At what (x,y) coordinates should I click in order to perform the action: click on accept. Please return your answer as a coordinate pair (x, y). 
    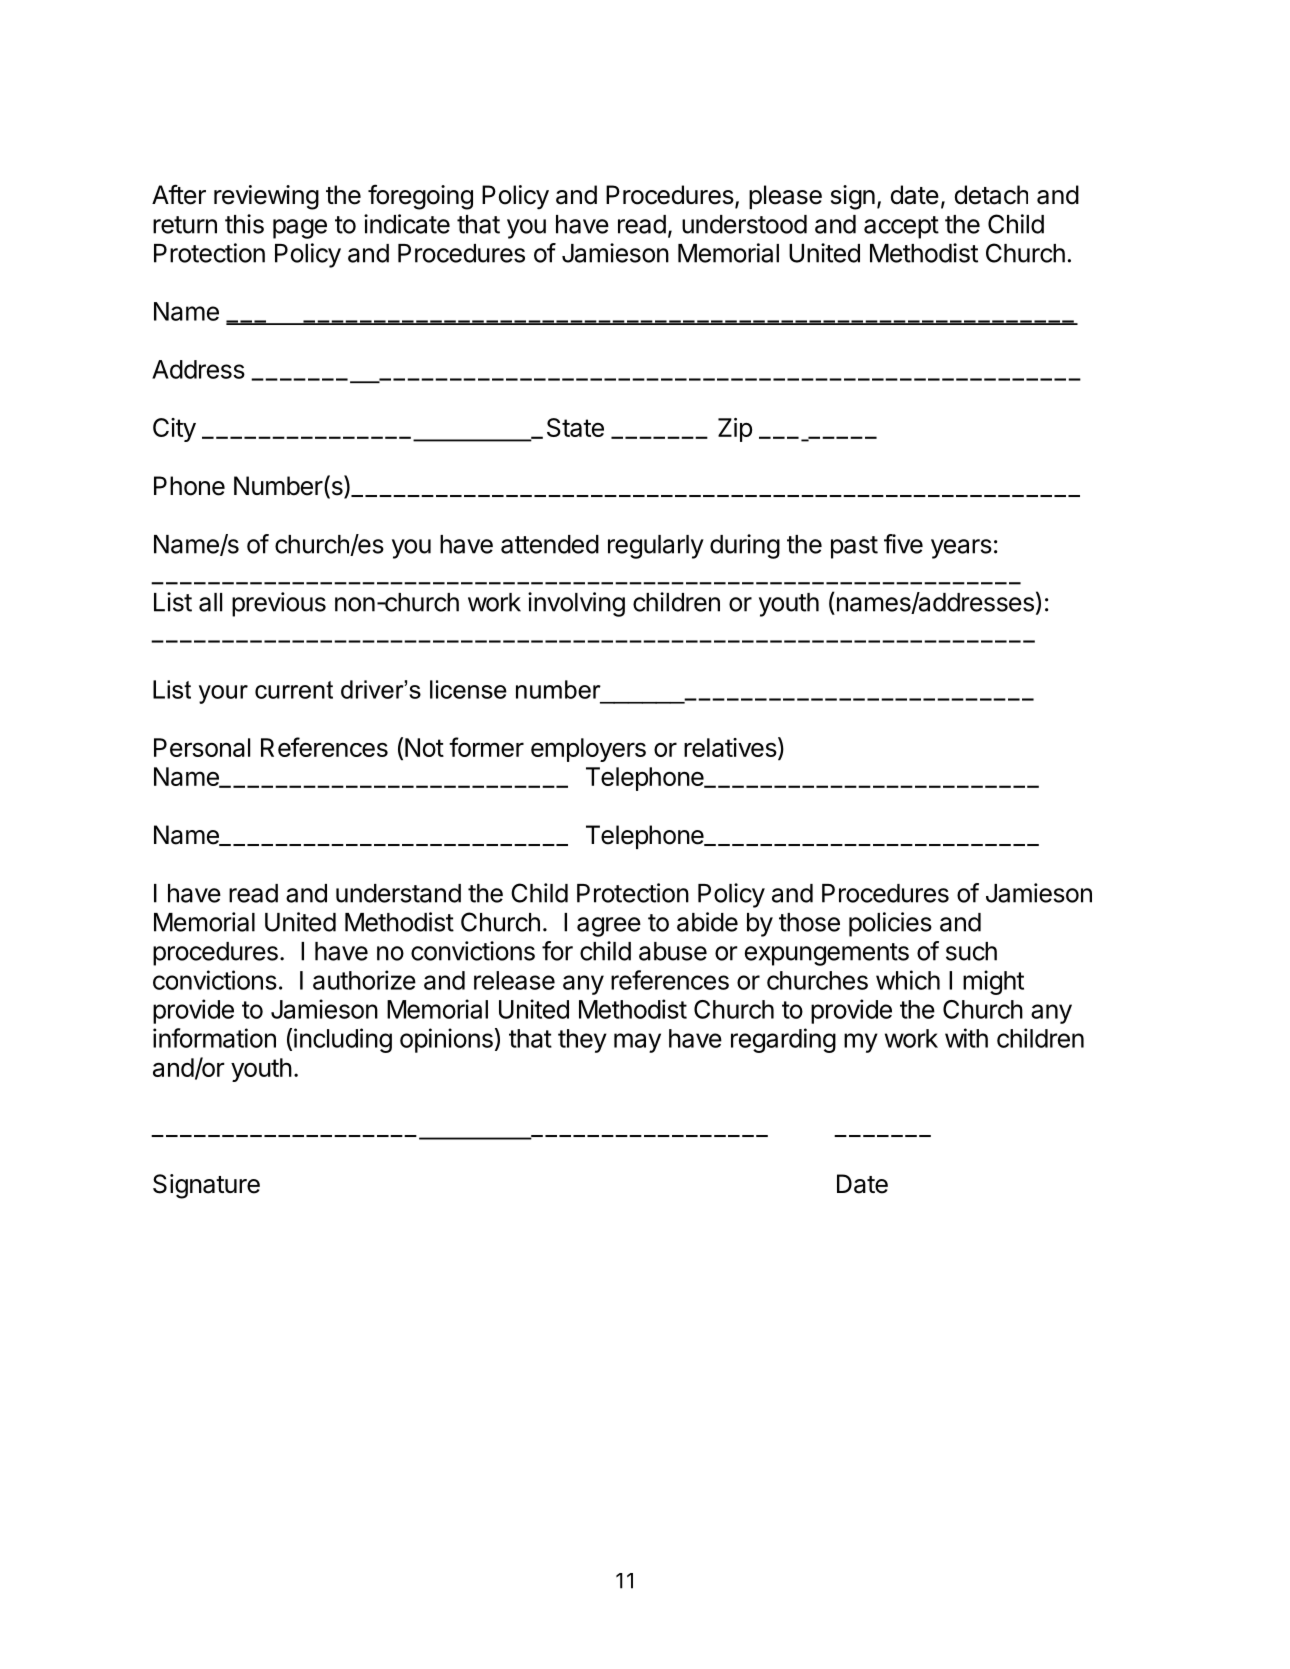
    Looking at the image, I should click on (901, 227).
